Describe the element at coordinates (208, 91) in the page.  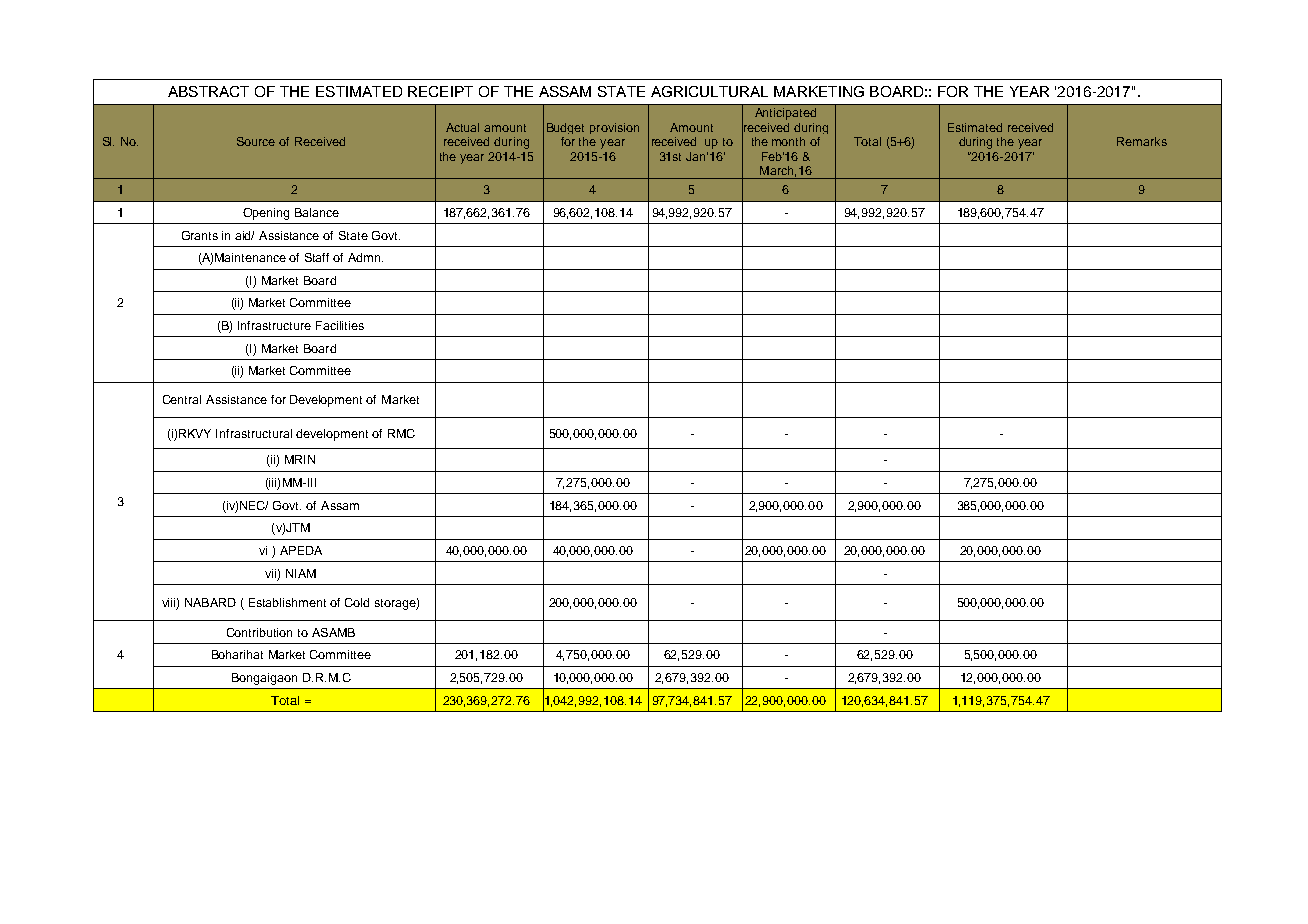
I see `ABSTRACT` at that location.
